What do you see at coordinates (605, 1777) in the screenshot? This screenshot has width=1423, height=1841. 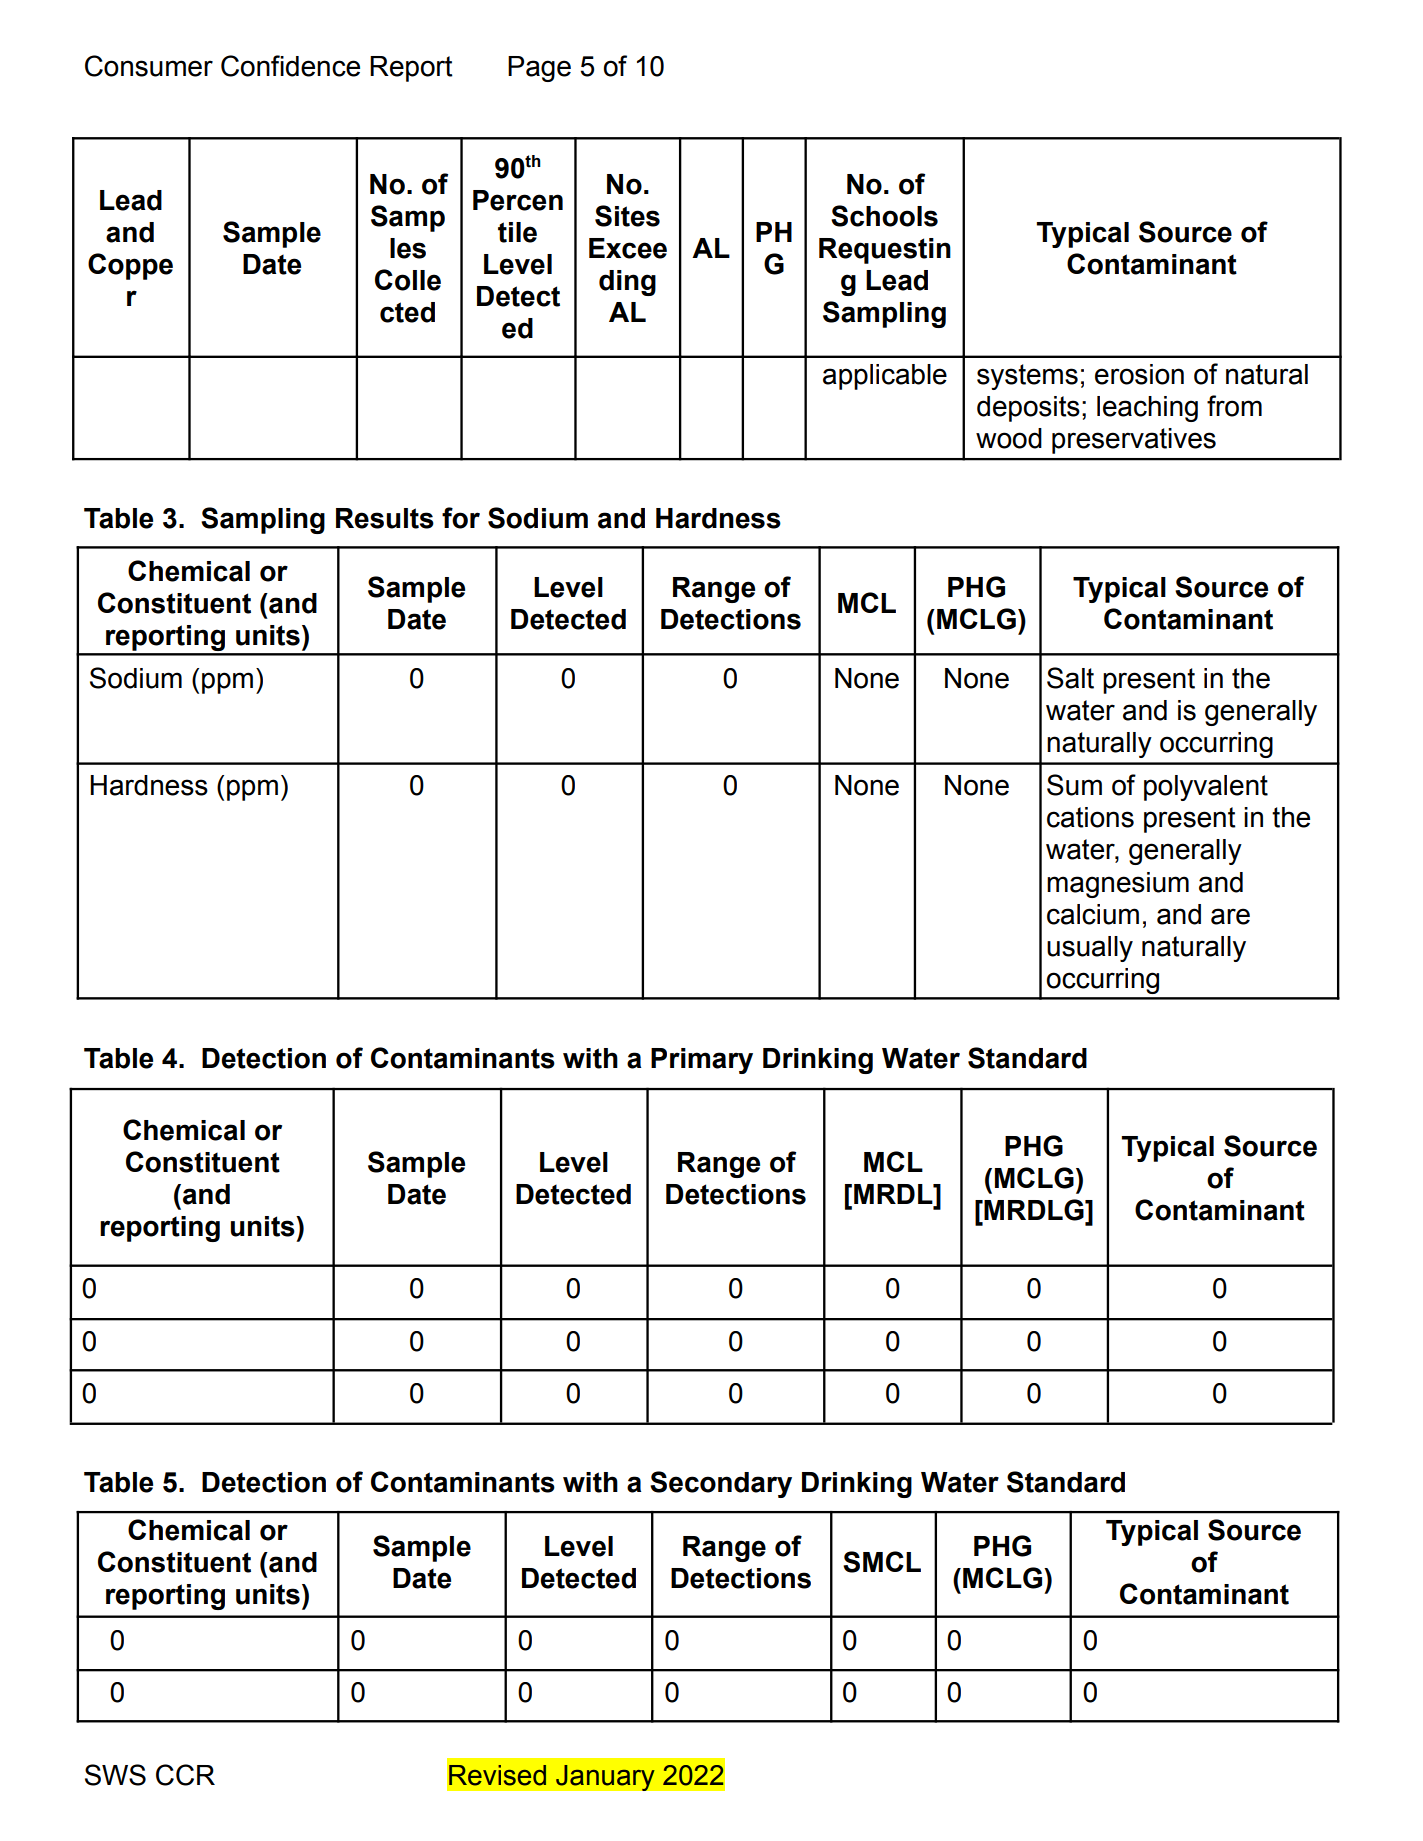 I see `January` at bounding box center [605, 1777].
